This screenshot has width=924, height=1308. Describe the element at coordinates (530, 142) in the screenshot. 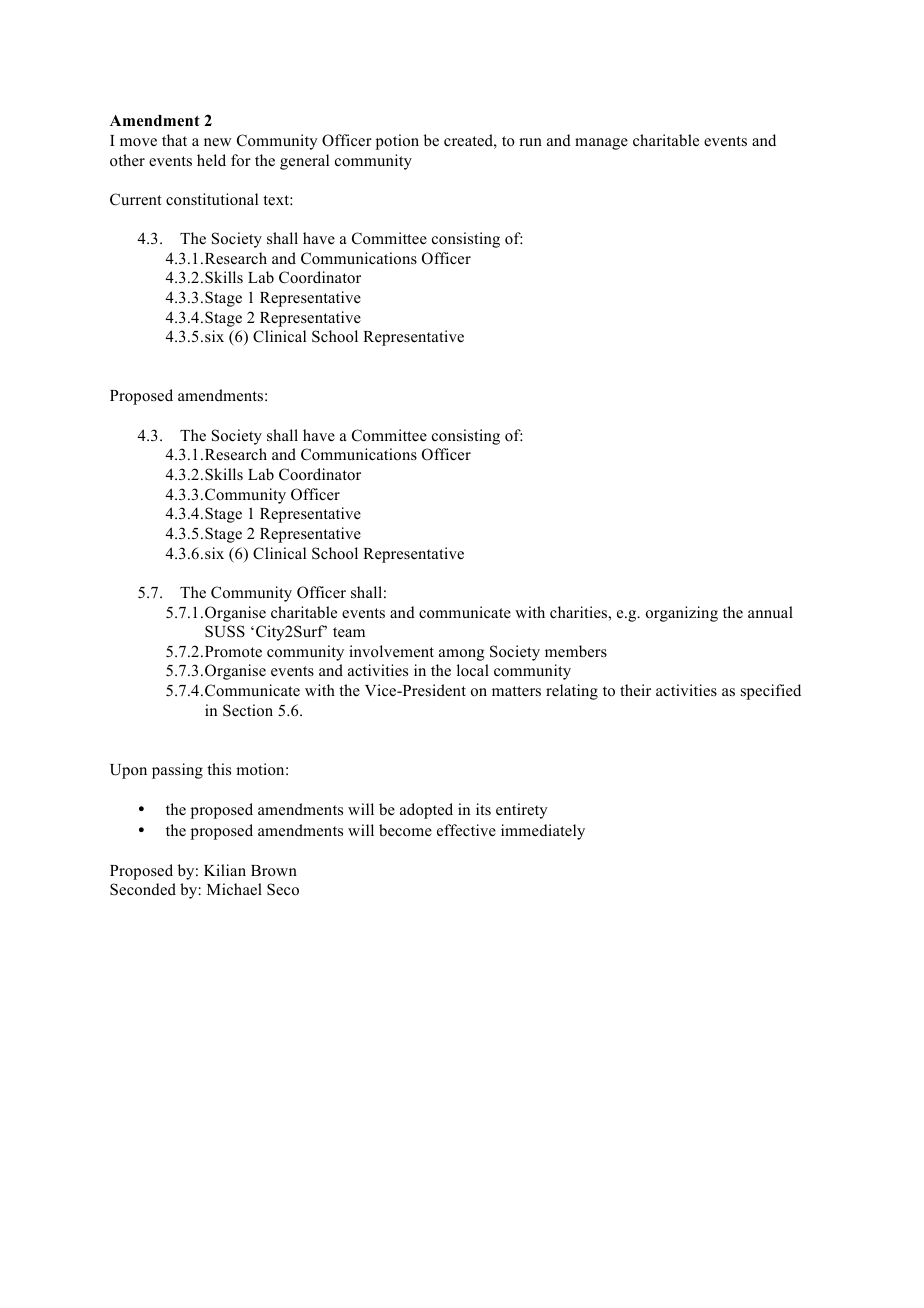

I see `run` at that location.
